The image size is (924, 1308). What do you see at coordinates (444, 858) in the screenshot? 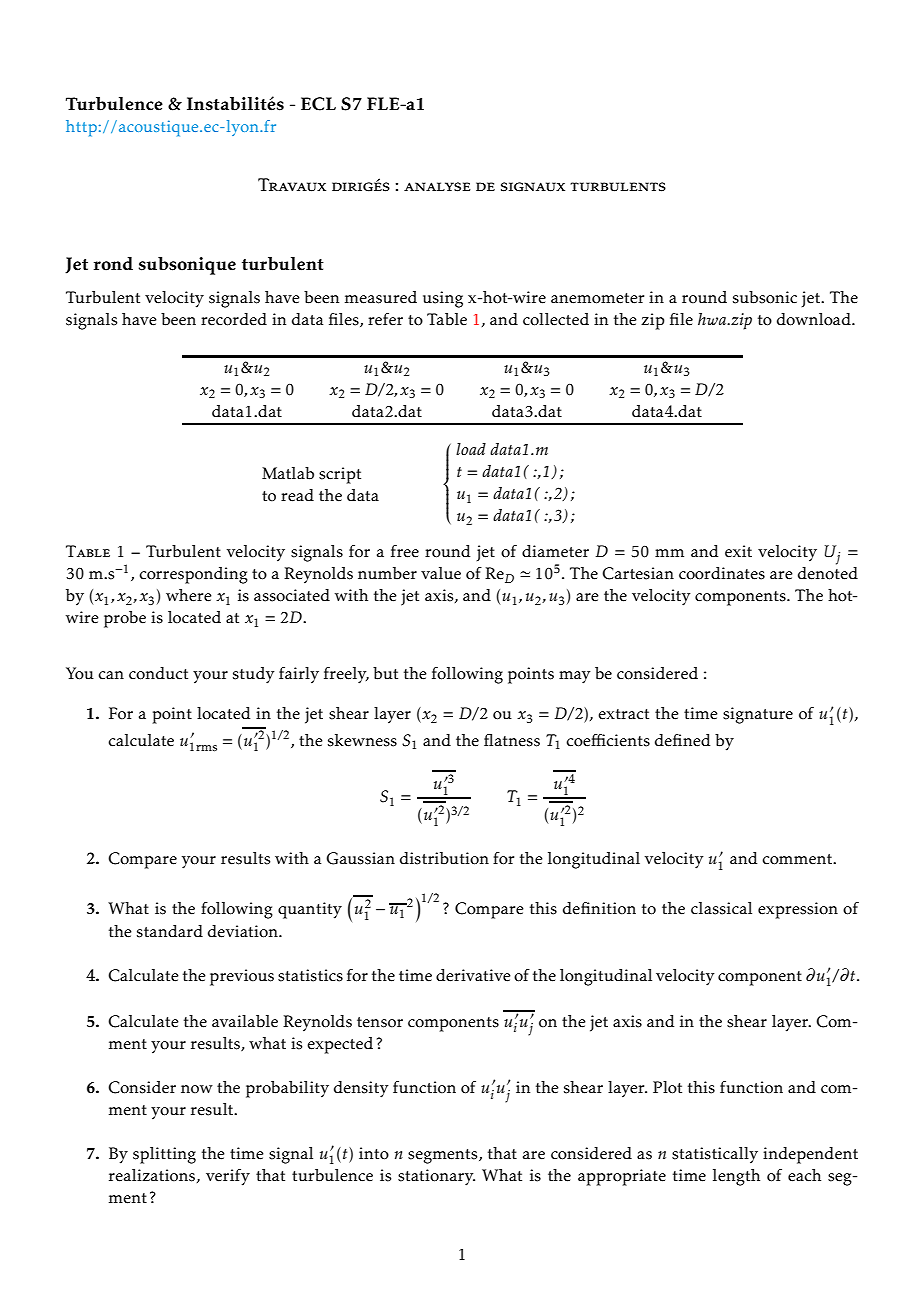
I see `distribution` at bounding box center [444, 858].
